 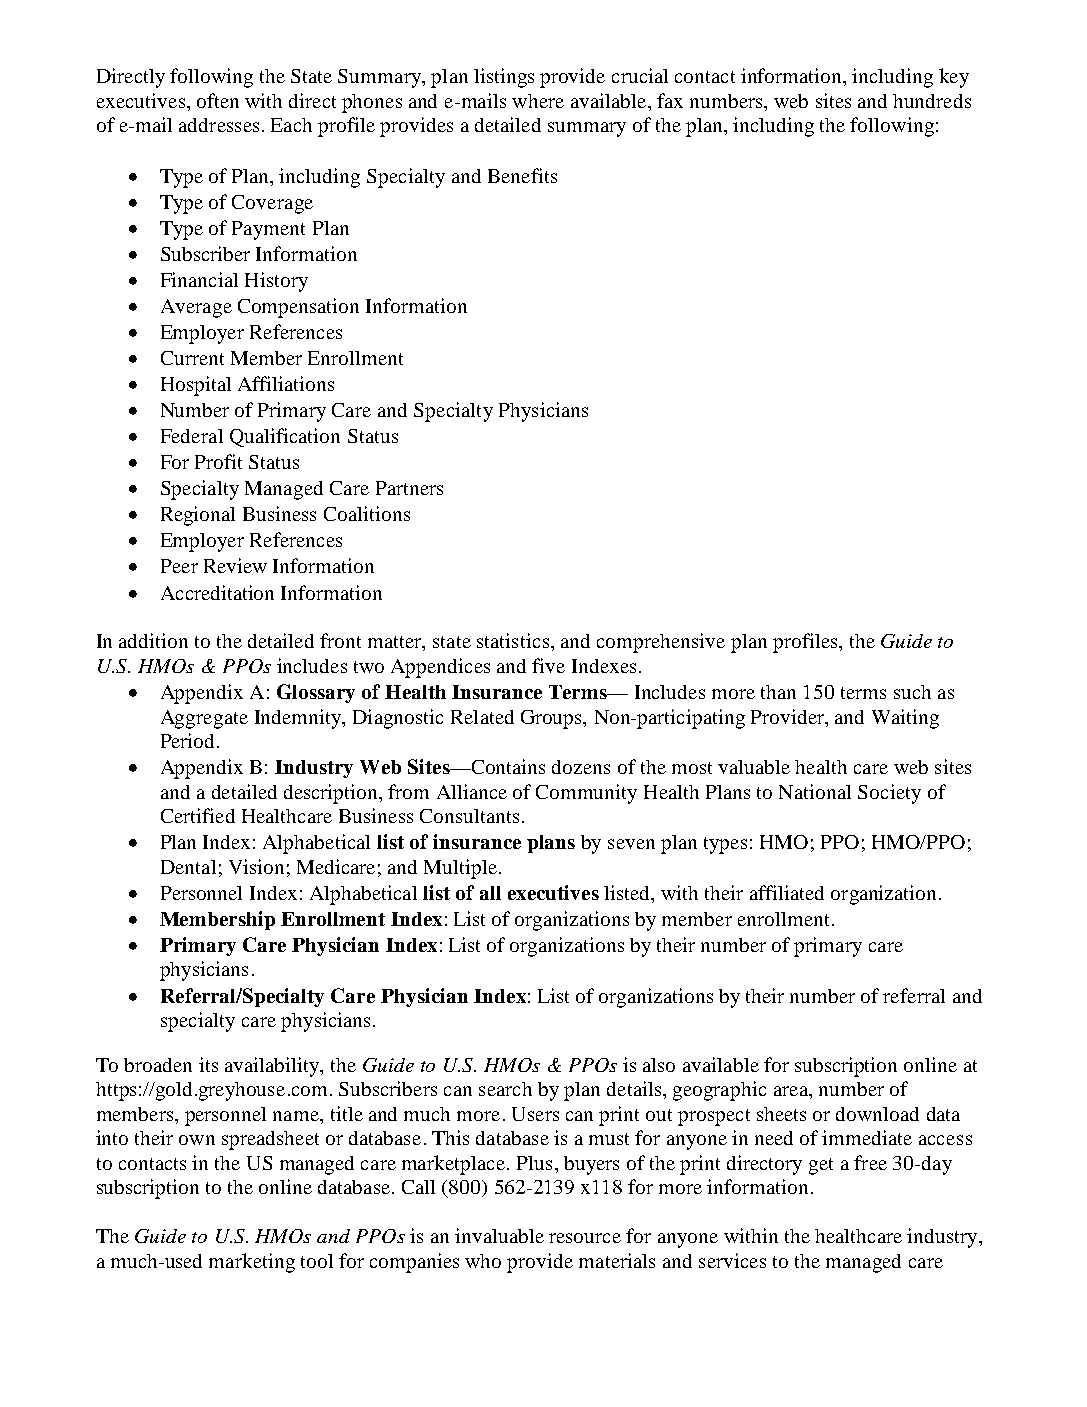 What do you see at coordinates (188, 867) in the page?
I see `Dental` at bounding box center [188, 867].
